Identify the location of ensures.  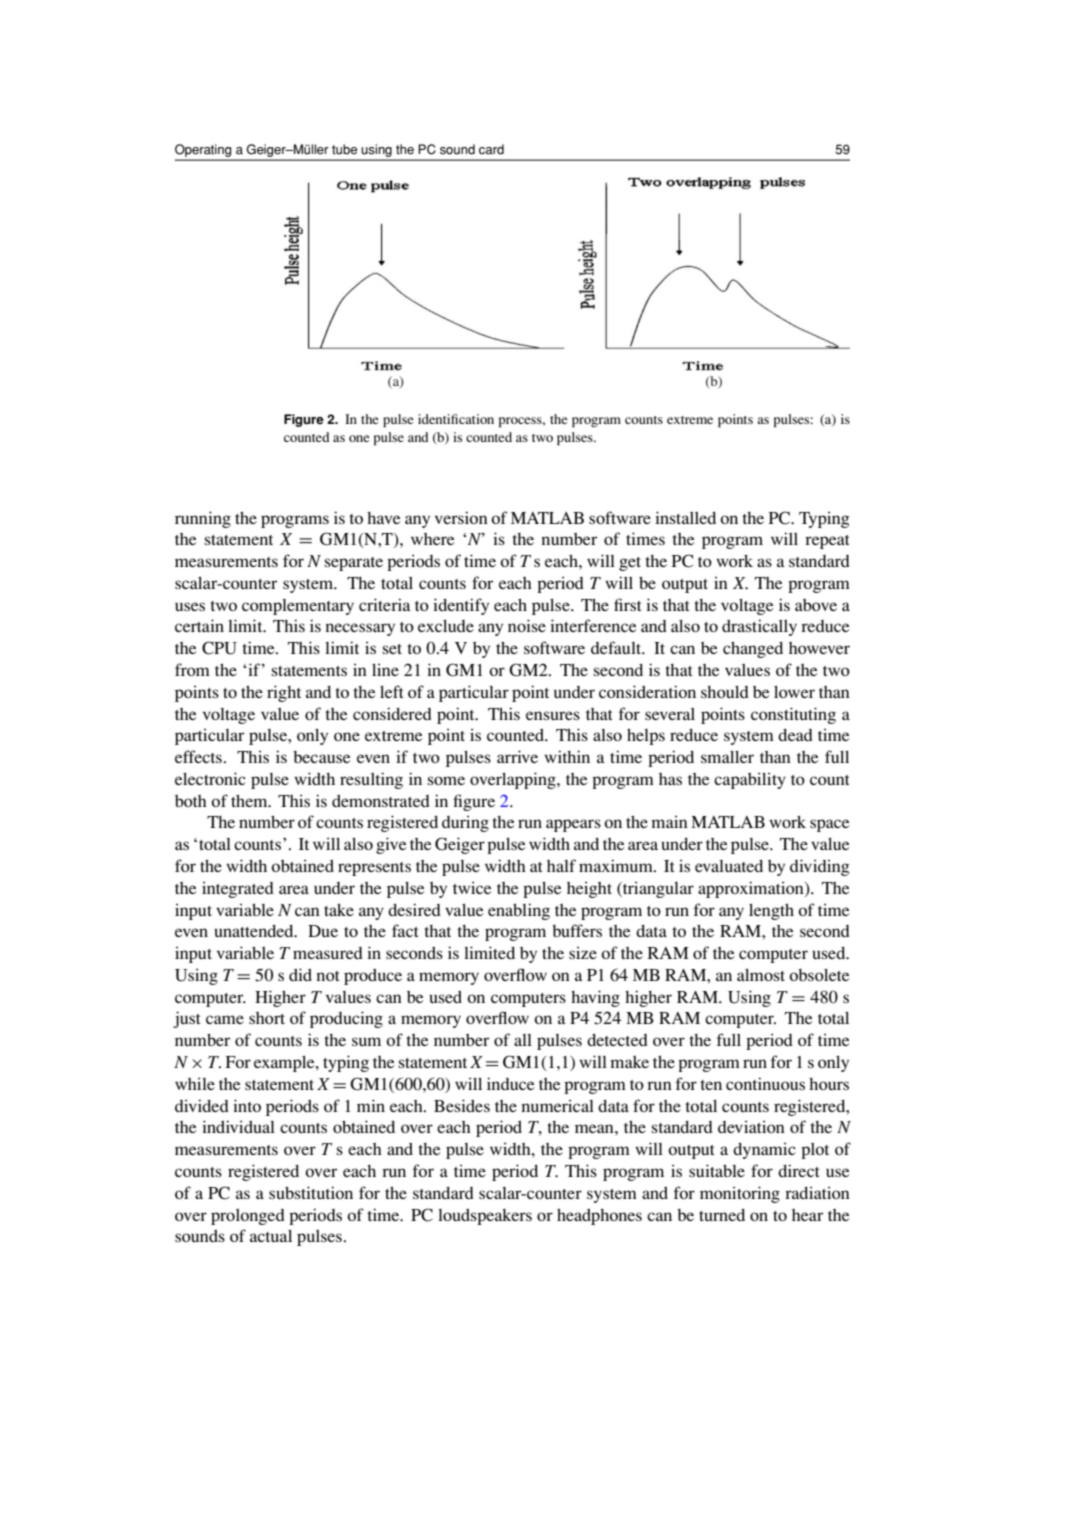
(553, 715).
